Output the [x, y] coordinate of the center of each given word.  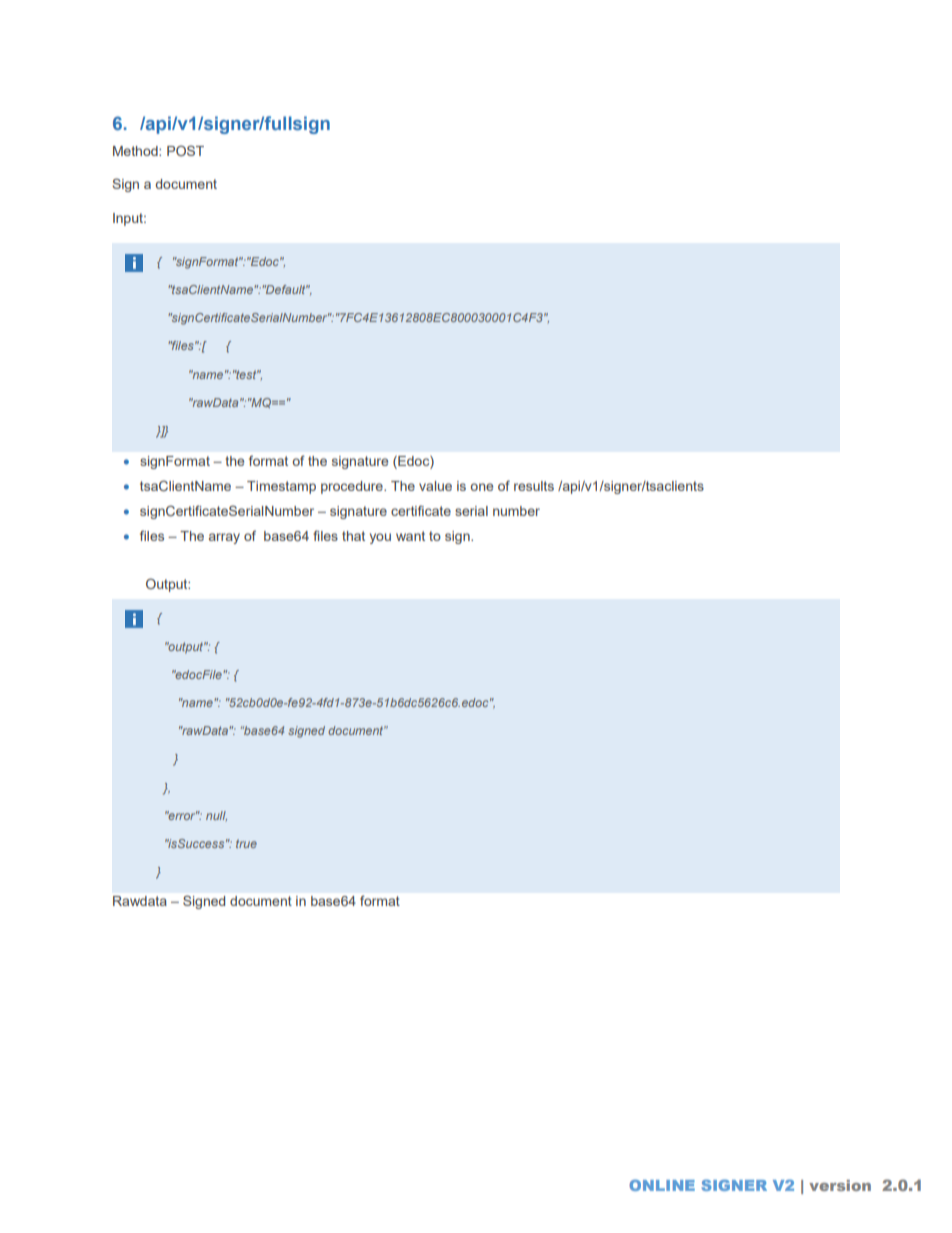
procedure [353, 487]
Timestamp [281, 487]
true [246, 843]
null [216, 816]
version [840, 1185]
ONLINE [662, 1185]
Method [136, 151]
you [380, 538]
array [224, 538]
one [481, 487]
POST [185, 150]
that [353, 536]
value [435, 486]
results [534, 486]
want [410, 536]
